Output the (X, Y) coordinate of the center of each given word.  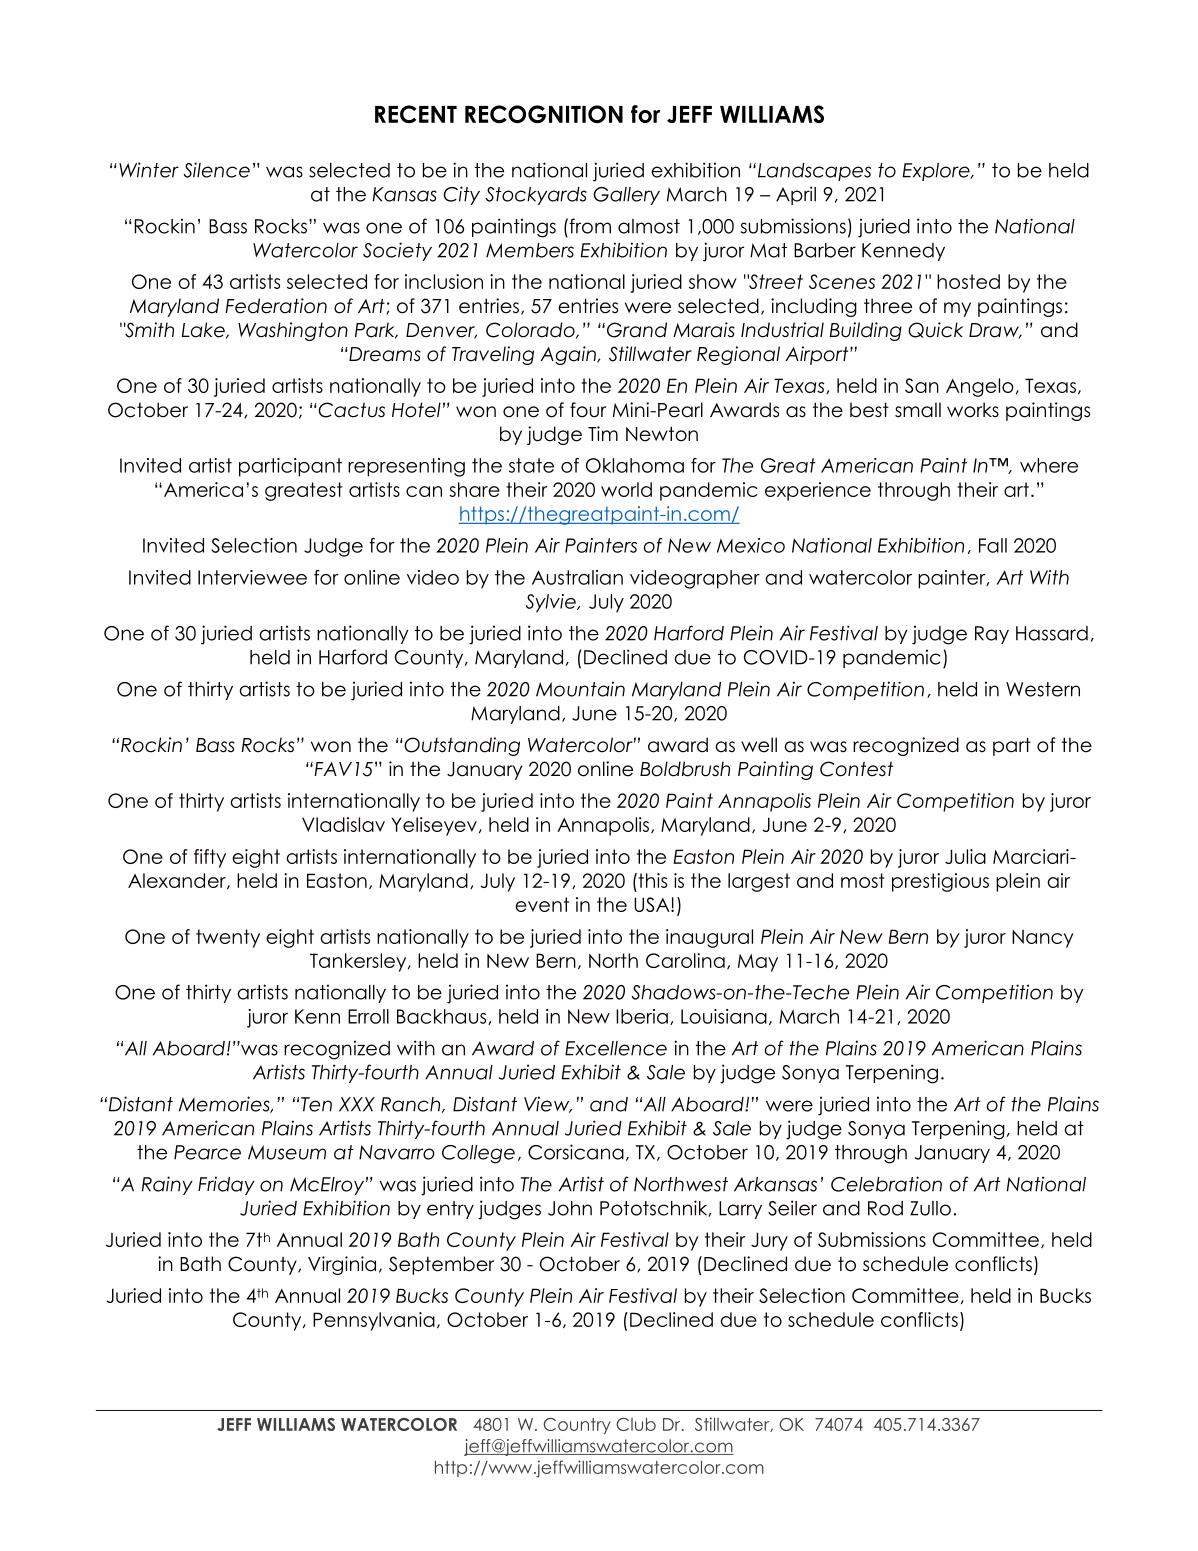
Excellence (616, 1048)
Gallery (626, 196)
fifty (210, 858)
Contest (856, 769)
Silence (217, 170)
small (918, 410)
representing (406, 467)
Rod (885, 1208)
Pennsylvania (374, 1321)
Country (577, 1426)
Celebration (886, 1184)
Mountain (580, 689)
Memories (225, 1104)
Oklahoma (635, 465)
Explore (937, 172)
